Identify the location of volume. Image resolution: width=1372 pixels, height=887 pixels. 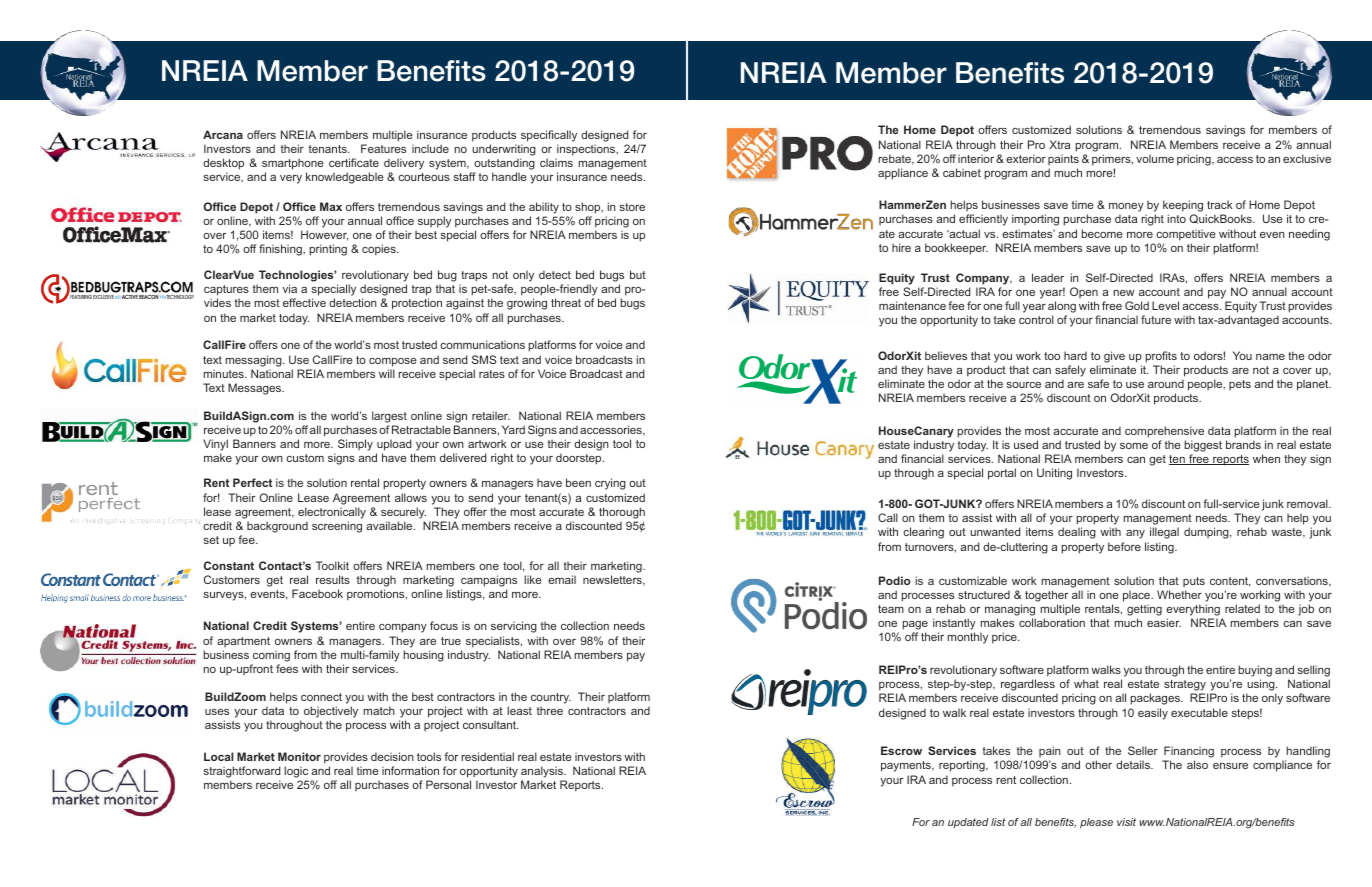
(1155, 158).
